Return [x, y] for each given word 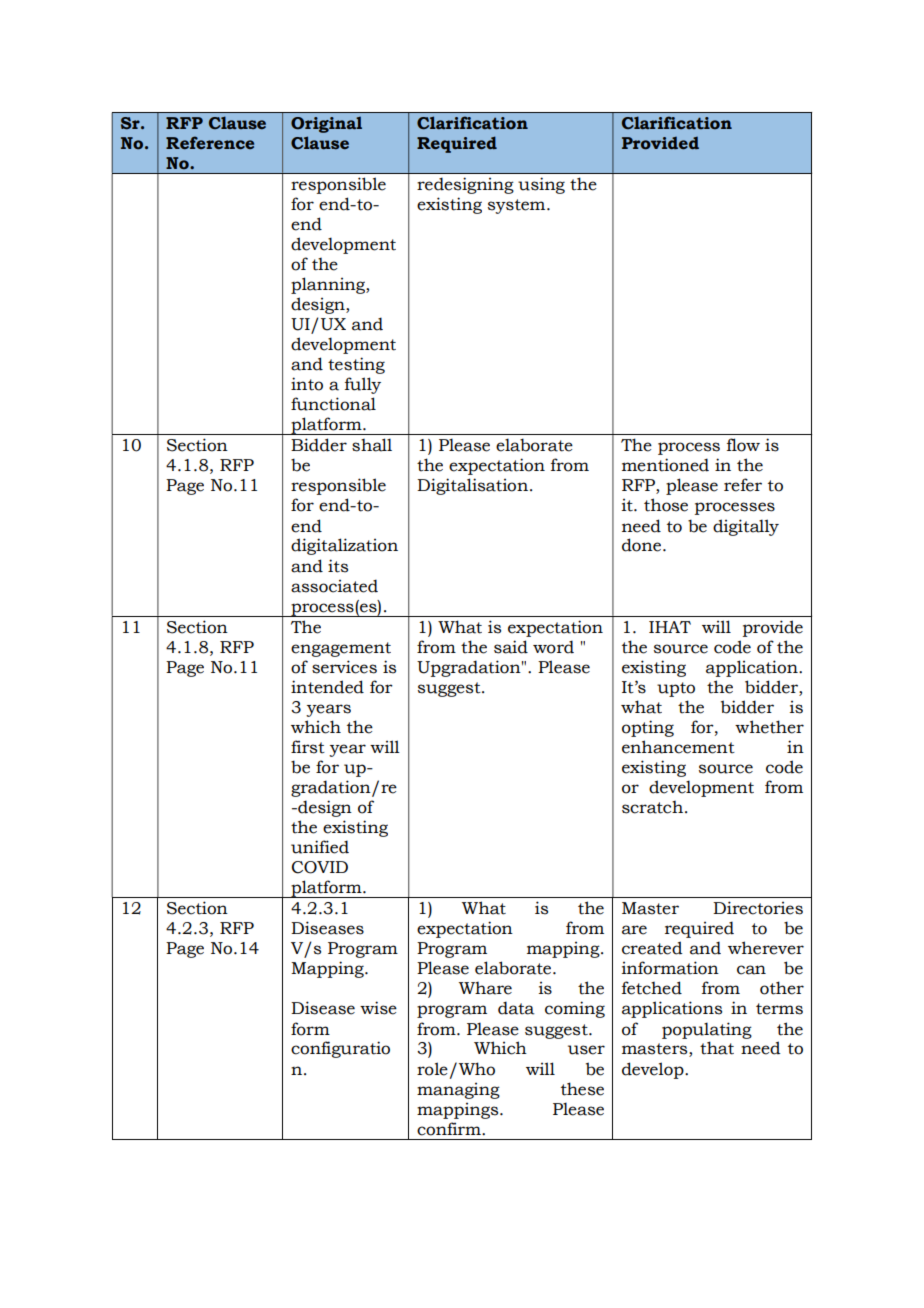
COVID [320, 867]
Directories [758, 908]
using [541, 185]
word [553, 647]
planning [329, 285]
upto [676, 689]
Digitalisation [472, 486]
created [652, 948]
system [518, 206]
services [344, 667]
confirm [450, 1129]
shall [372, 445]
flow [743, 445]
